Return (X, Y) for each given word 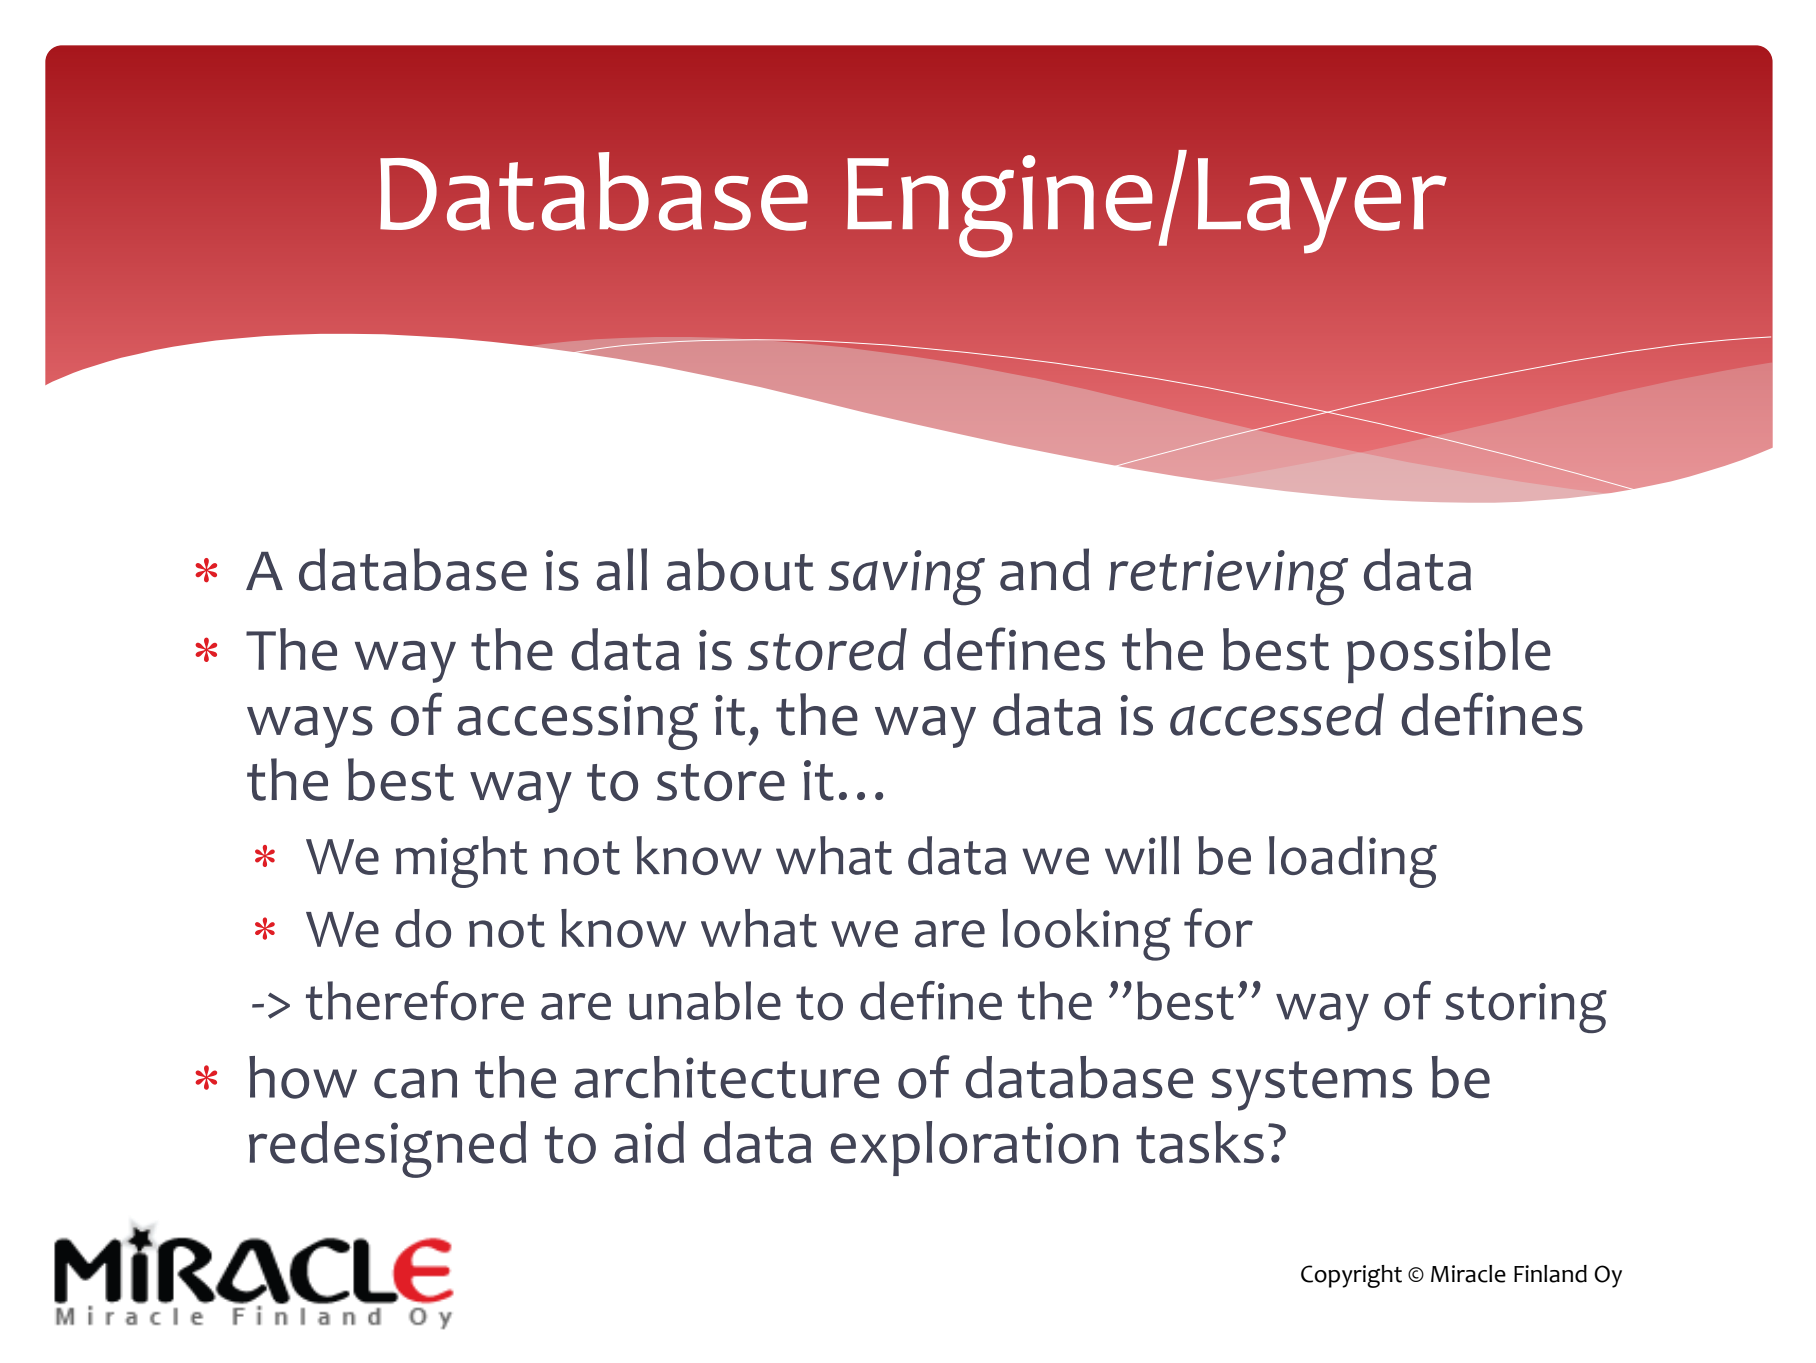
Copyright (1351, 1276)
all (622, 569)
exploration (974, 1148)
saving (906, 578)
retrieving (1228, 578)
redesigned (387, 1149)
